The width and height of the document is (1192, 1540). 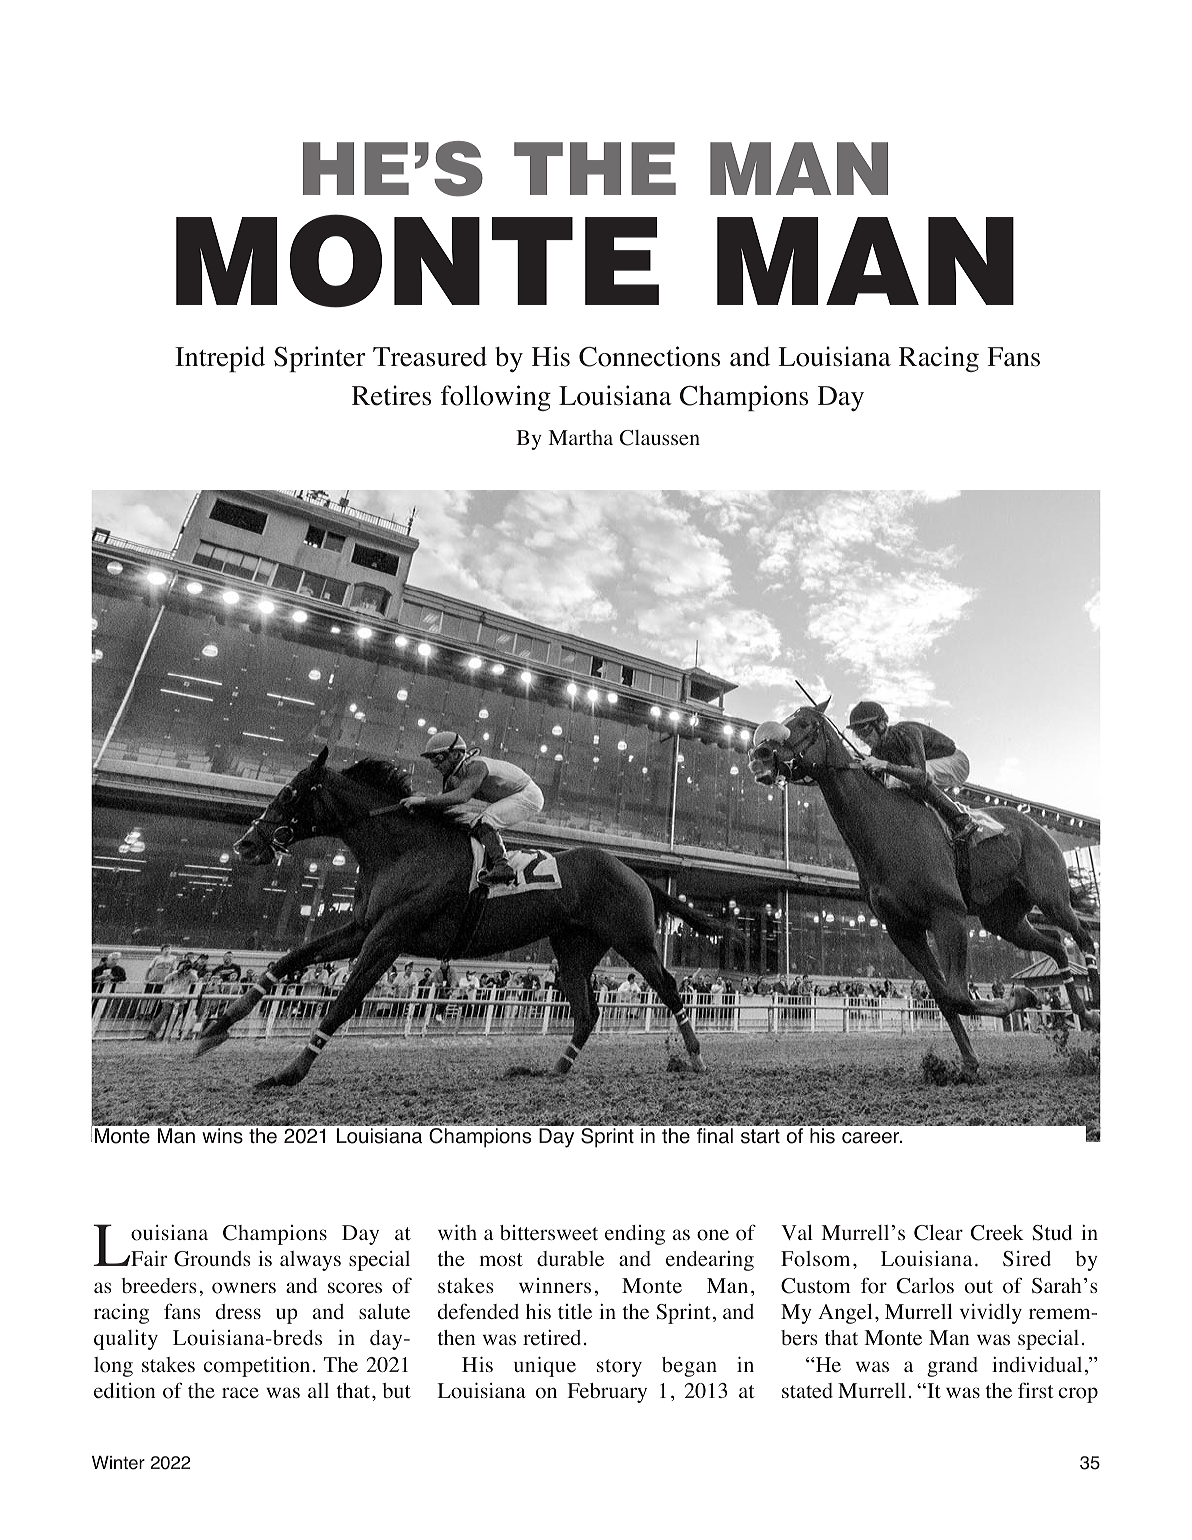 I want to click on February, so click(x=607, y=1393).
